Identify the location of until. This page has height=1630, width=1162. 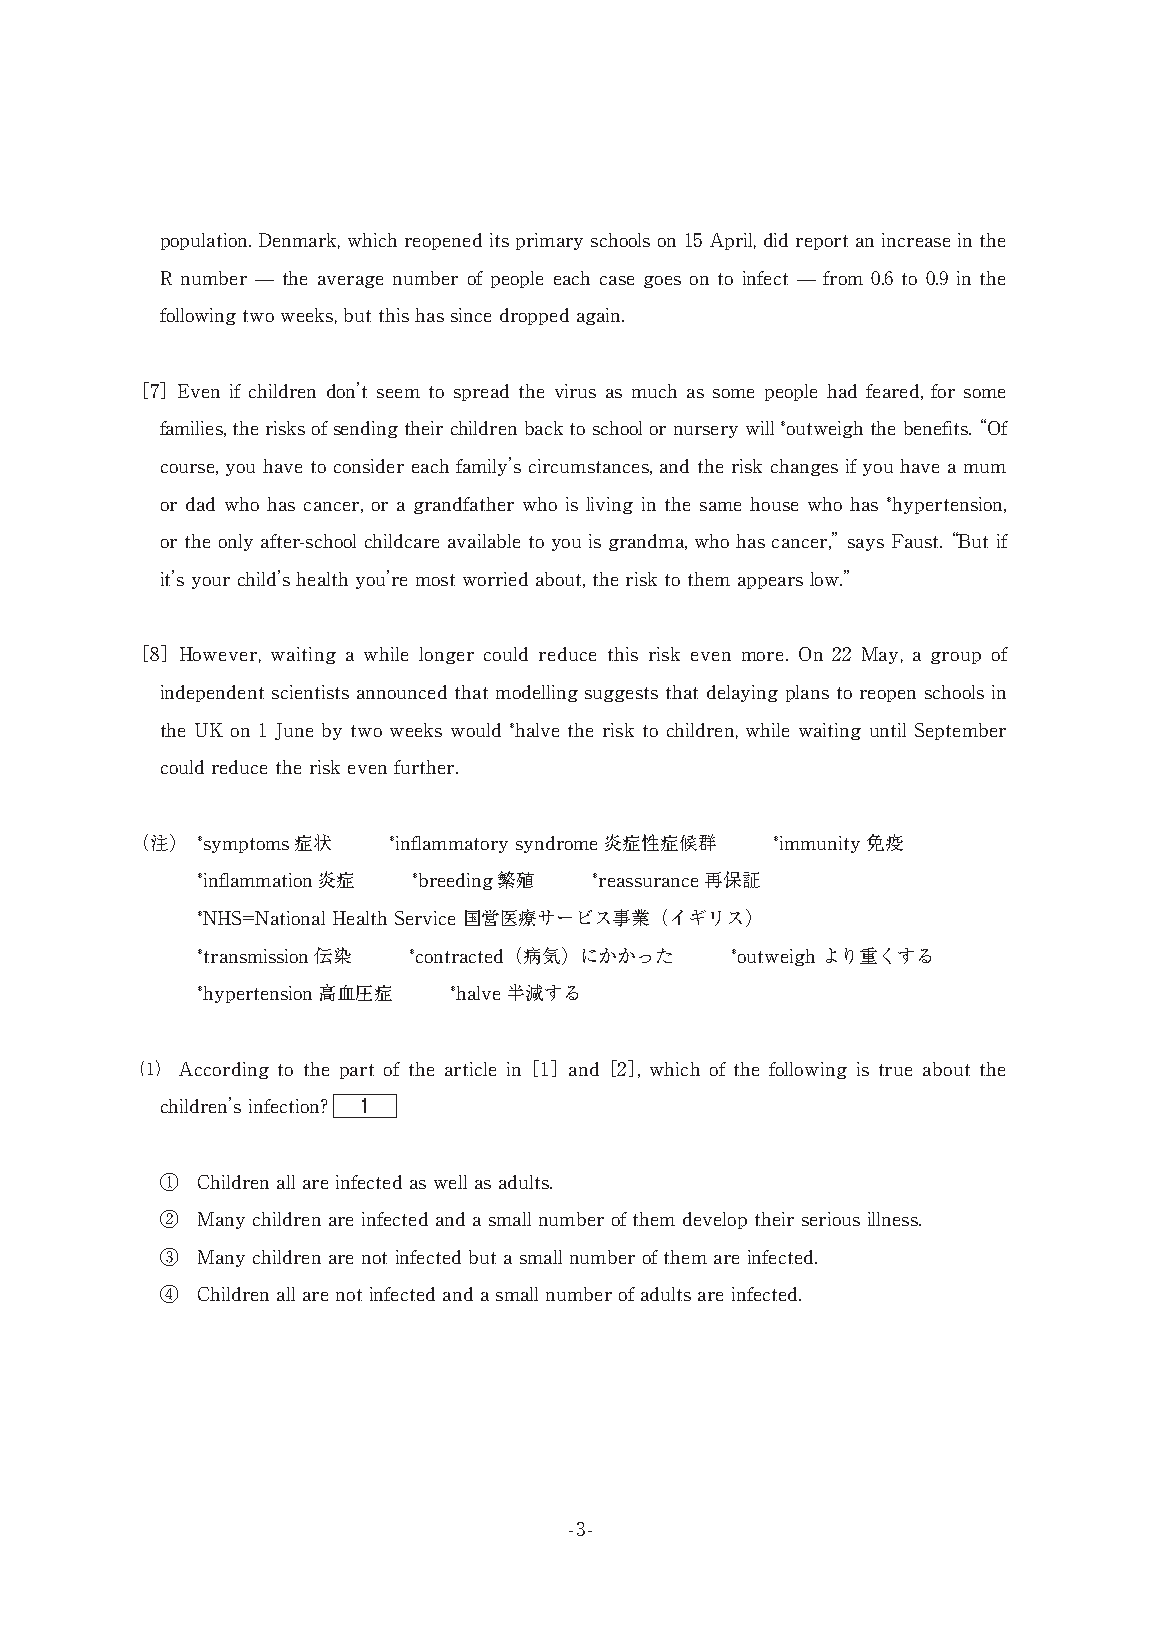
(888, 730).
